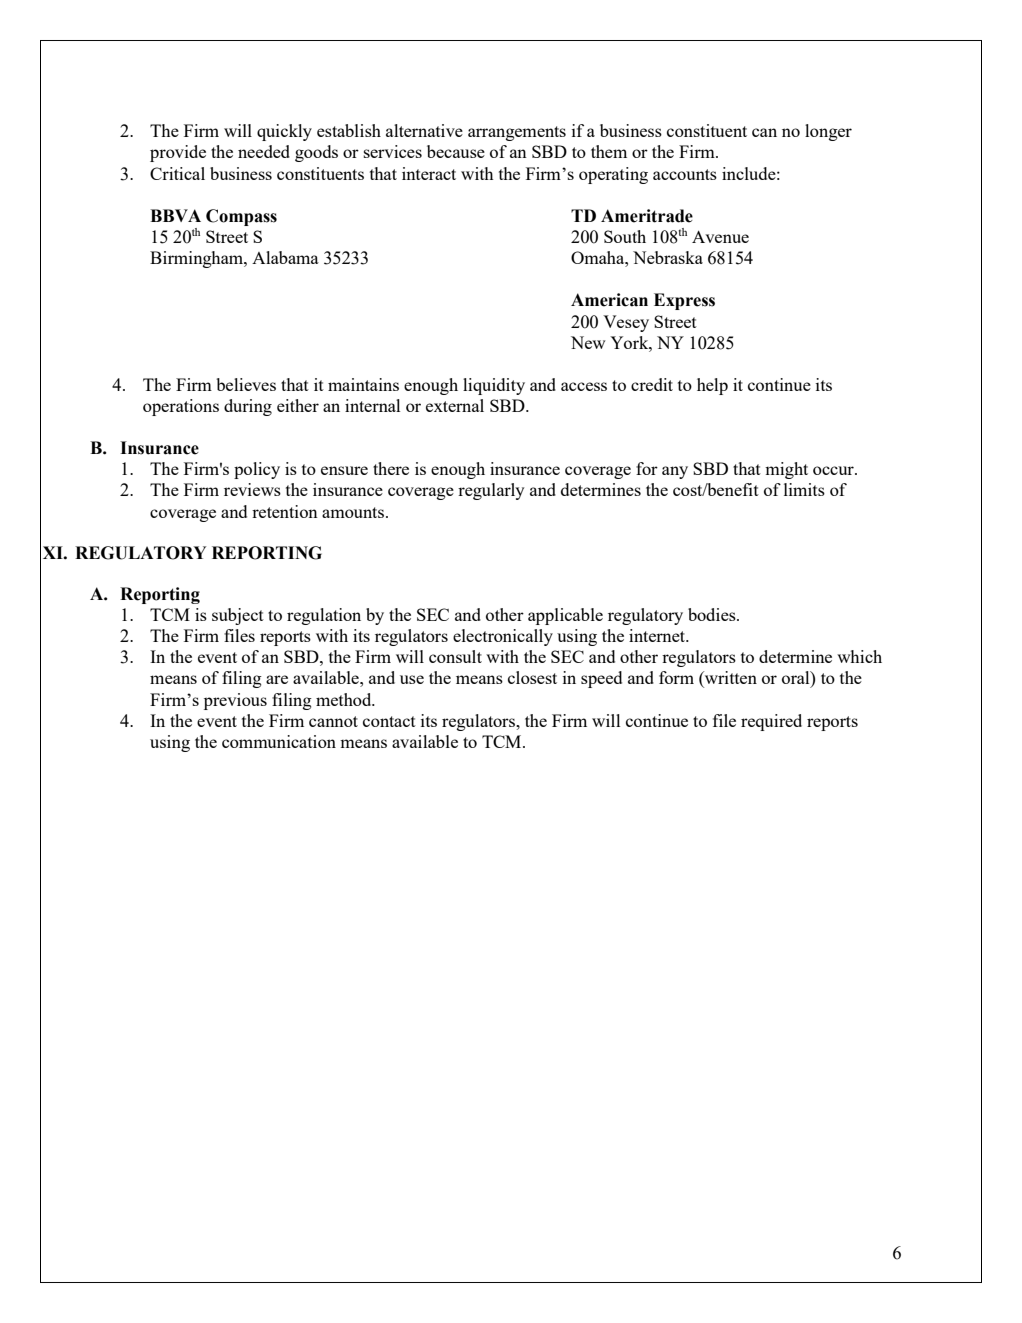 The width and height of the document is (1022, 1323). Describe the element at coordinates (720, 237) in the document. I see `Avenue` at that location.
